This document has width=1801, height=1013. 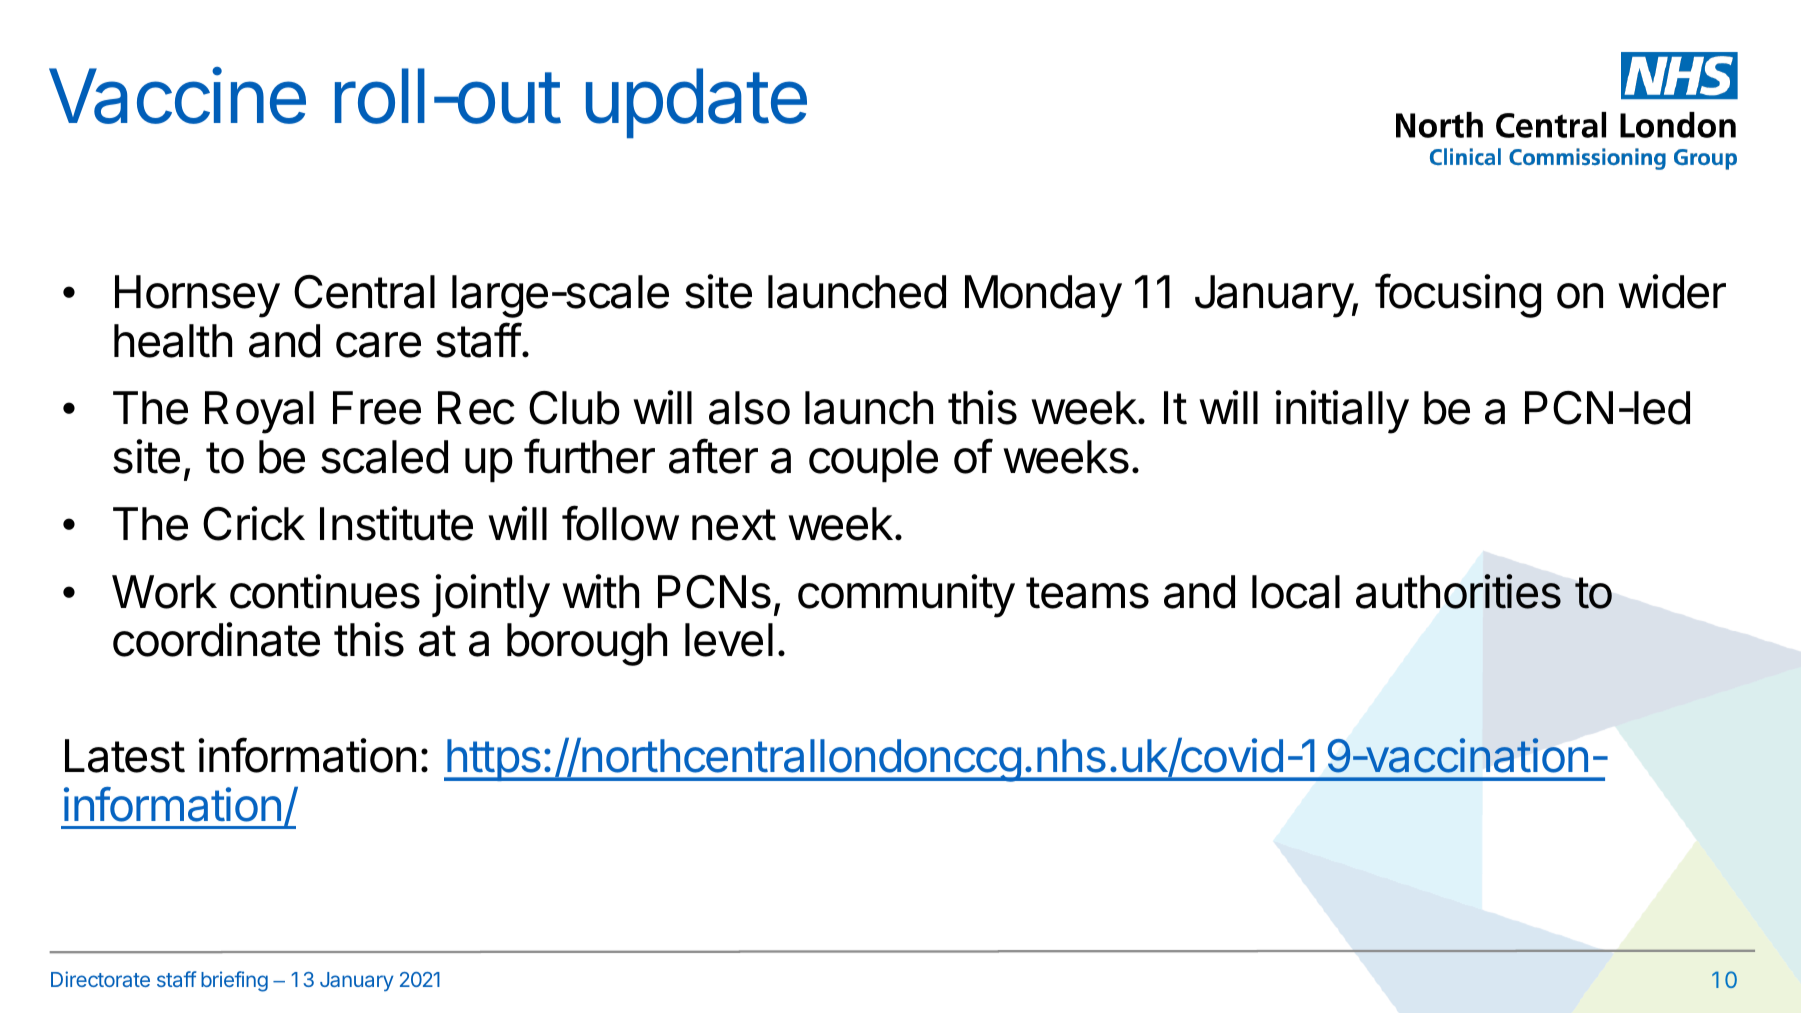 I want to click on Crick, so click(x=254, y=523).
